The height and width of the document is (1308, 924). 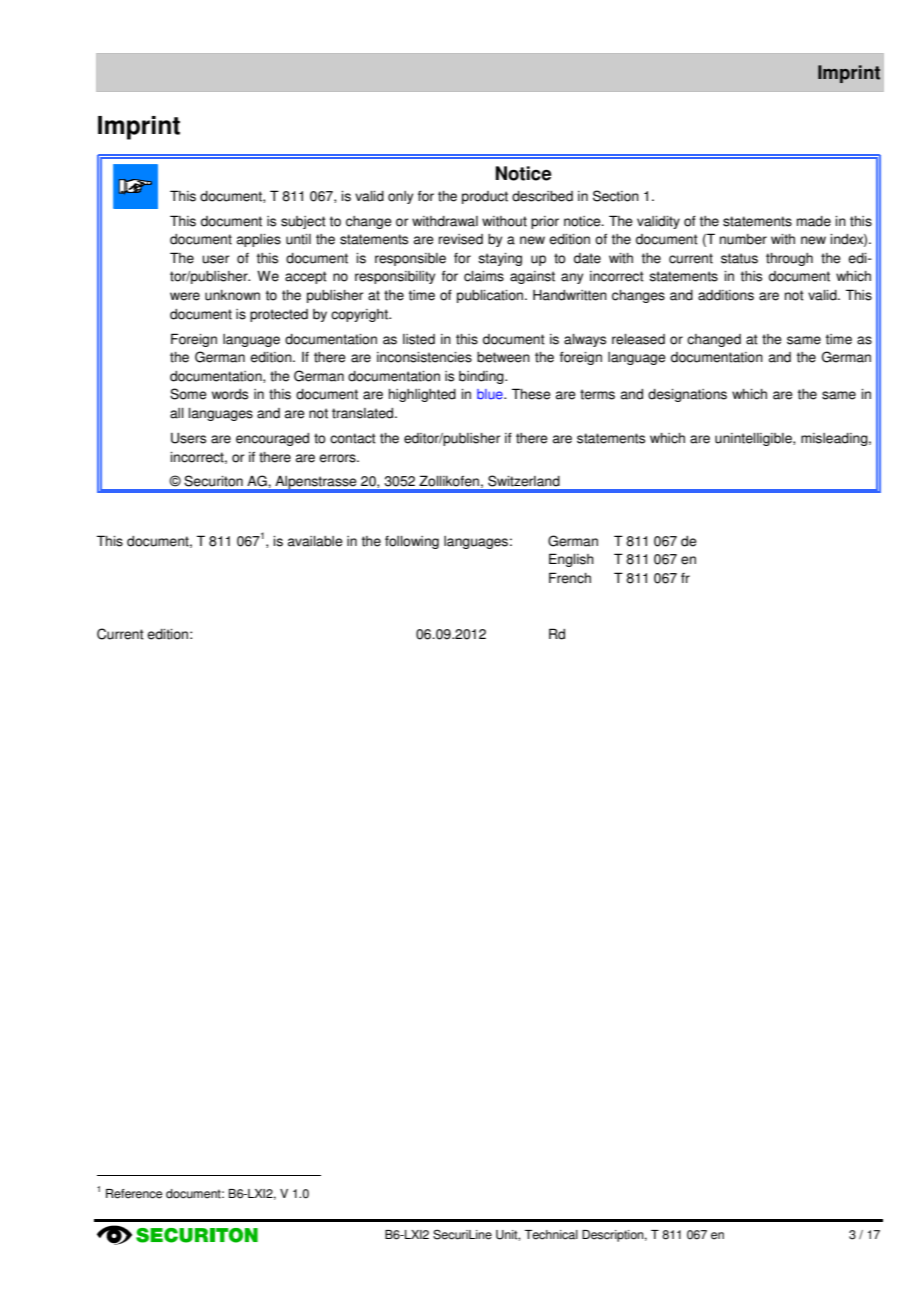 I want to click on English, so click(x=571, y=560).
